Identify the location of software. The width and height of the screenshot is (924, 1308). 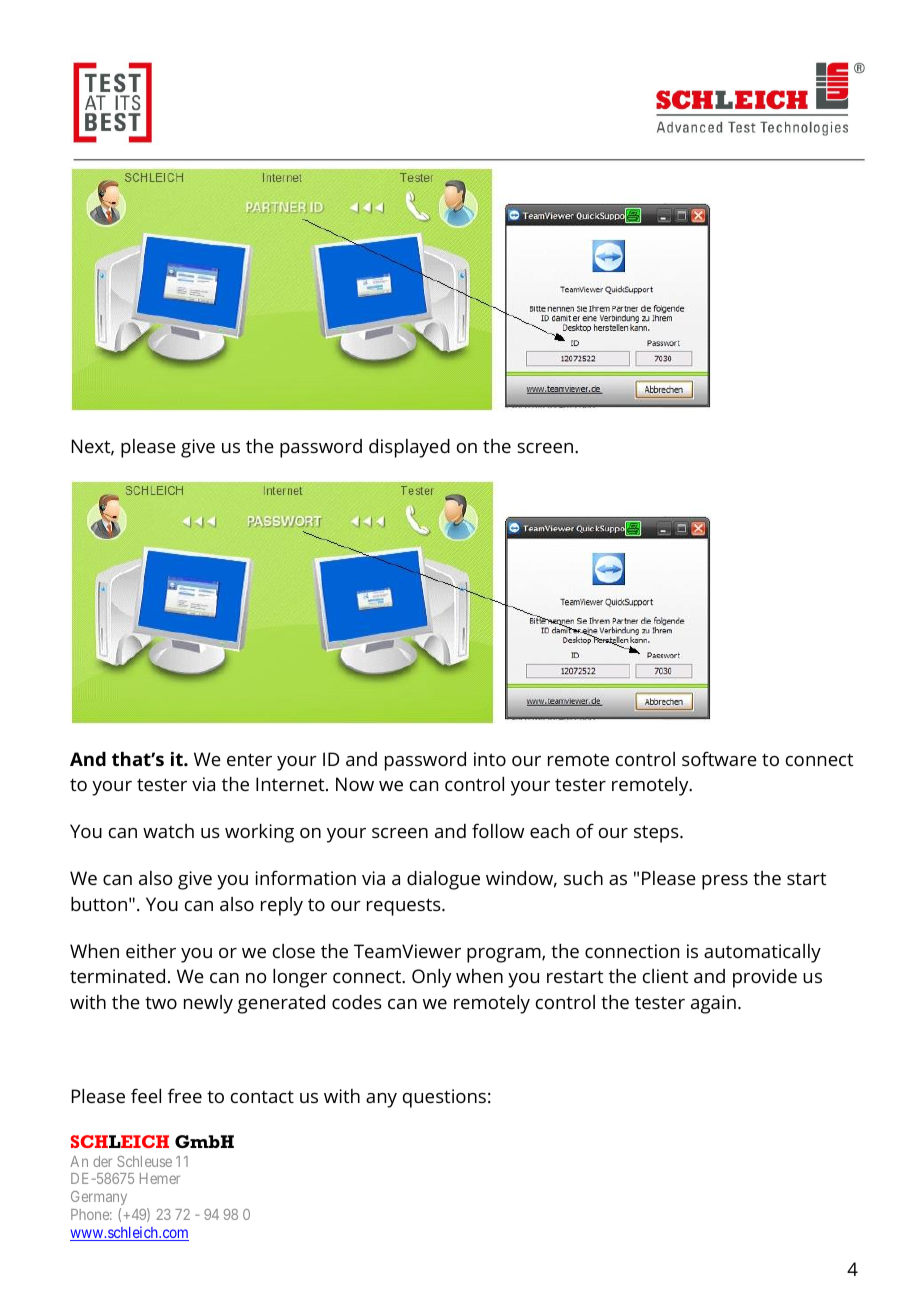
(719, 758).
